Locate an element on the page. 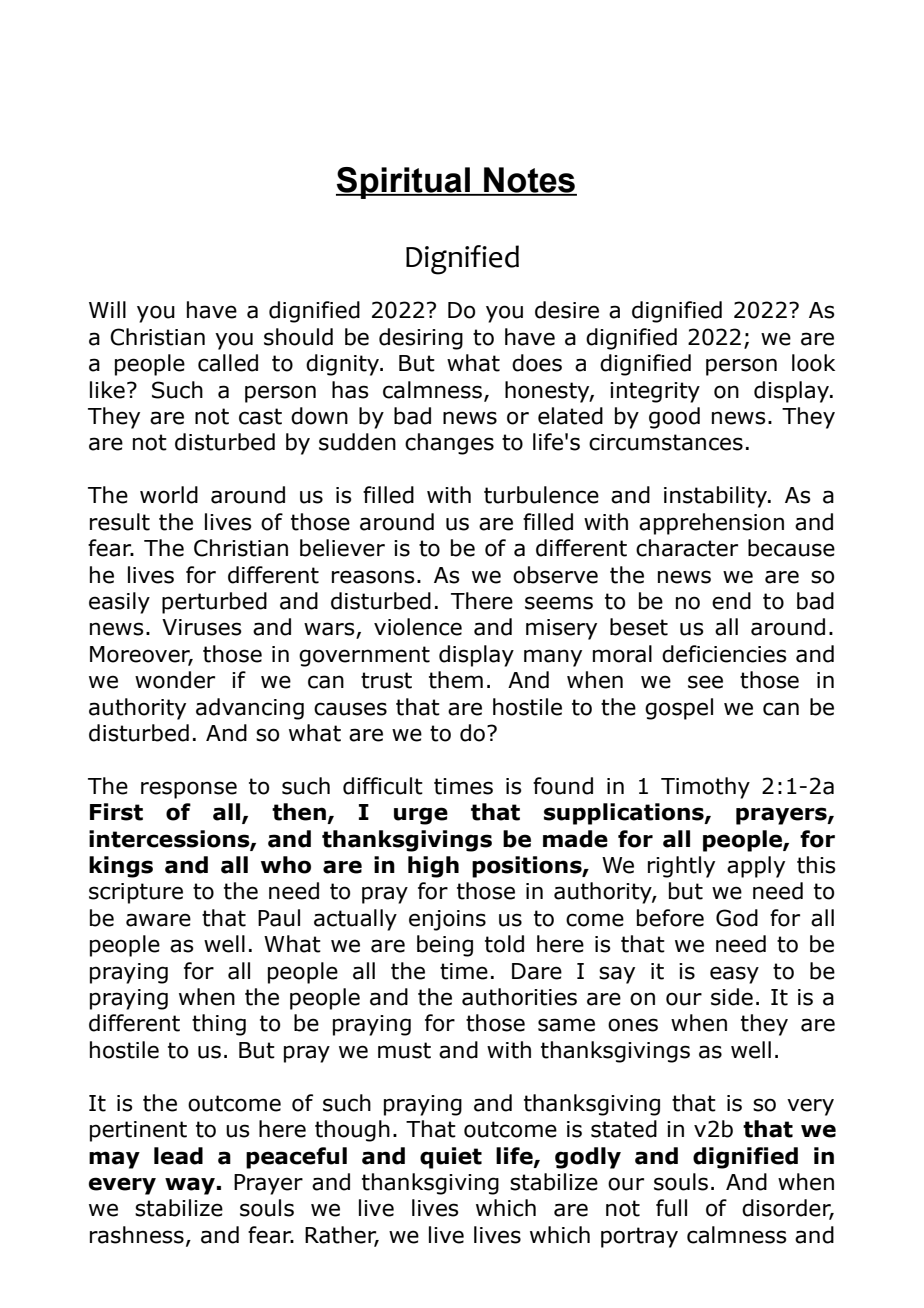  wonder is located at coordinates (175, 680).
